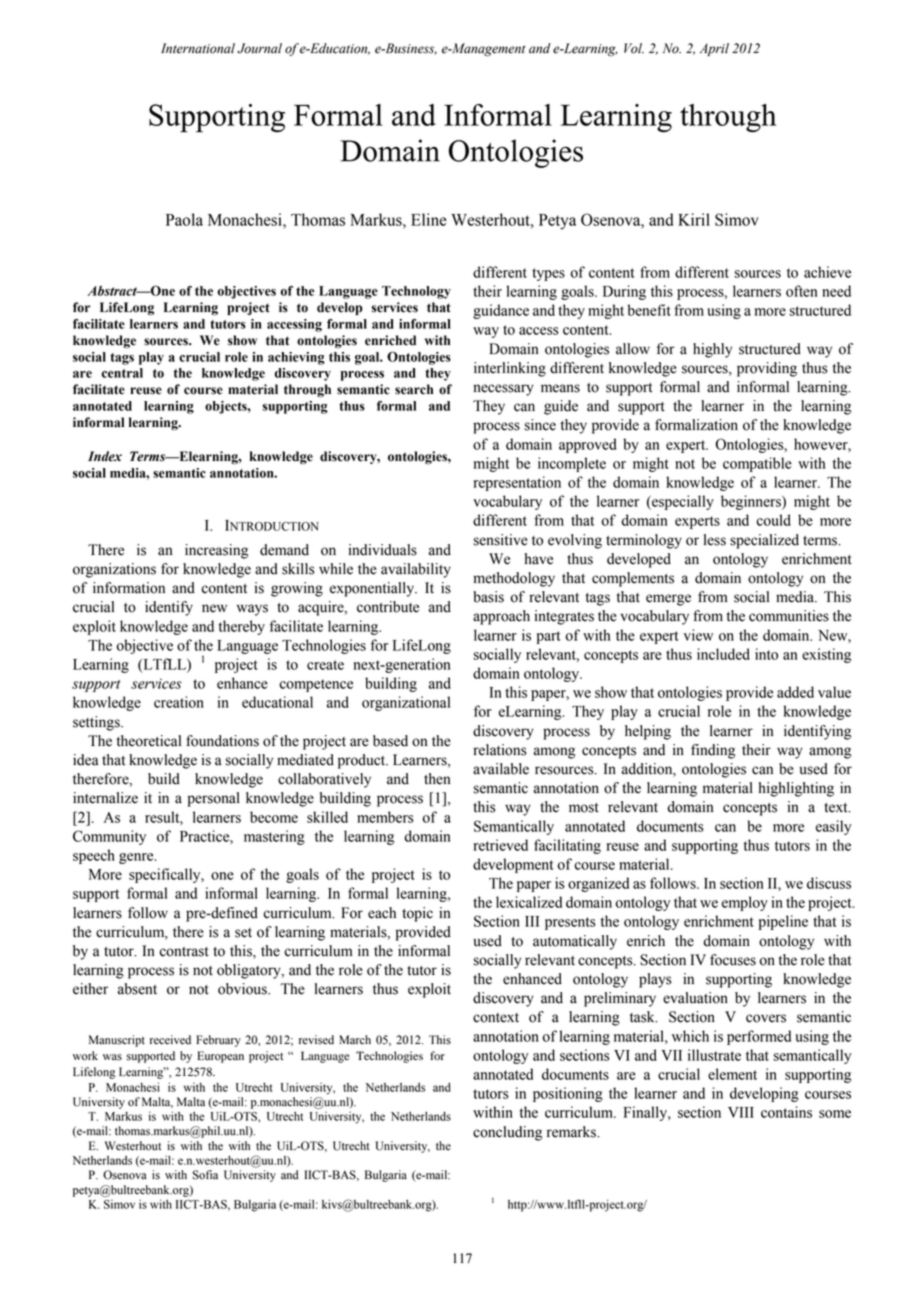 The image size is (924, 1308). I want to click on genre, so click(137, 858).
